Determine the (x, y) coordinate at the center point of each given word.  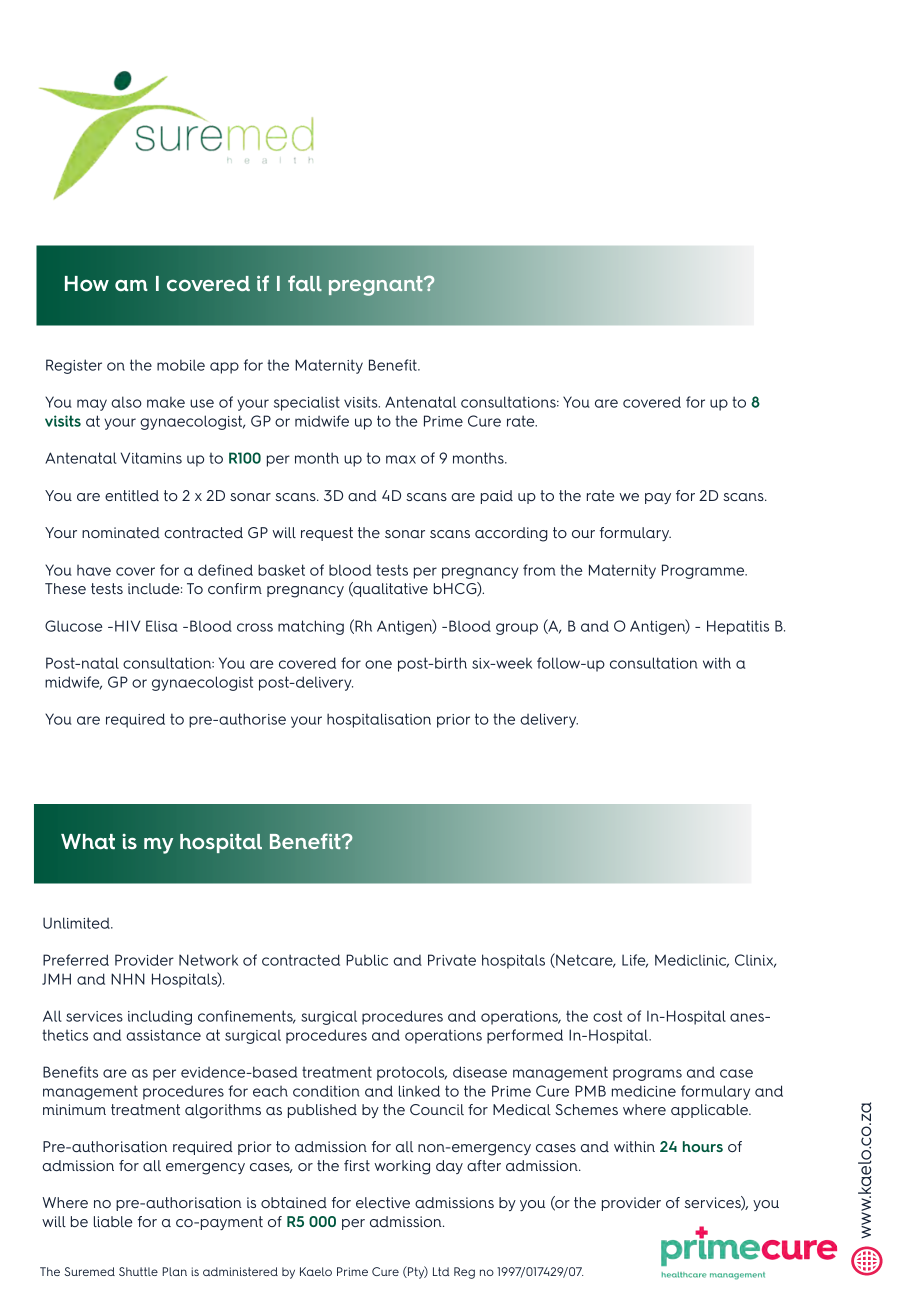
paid (497, 497)
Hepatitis (738, 627)
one (378, 664)
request (327, 534)
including (160, 1017)
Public (367, 960)
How (87, 284)
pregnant (377, 286)
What (88, 842)
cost (607, 1016)
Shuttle (138, 1271)
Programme (704, 571)
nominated (121, 532)
